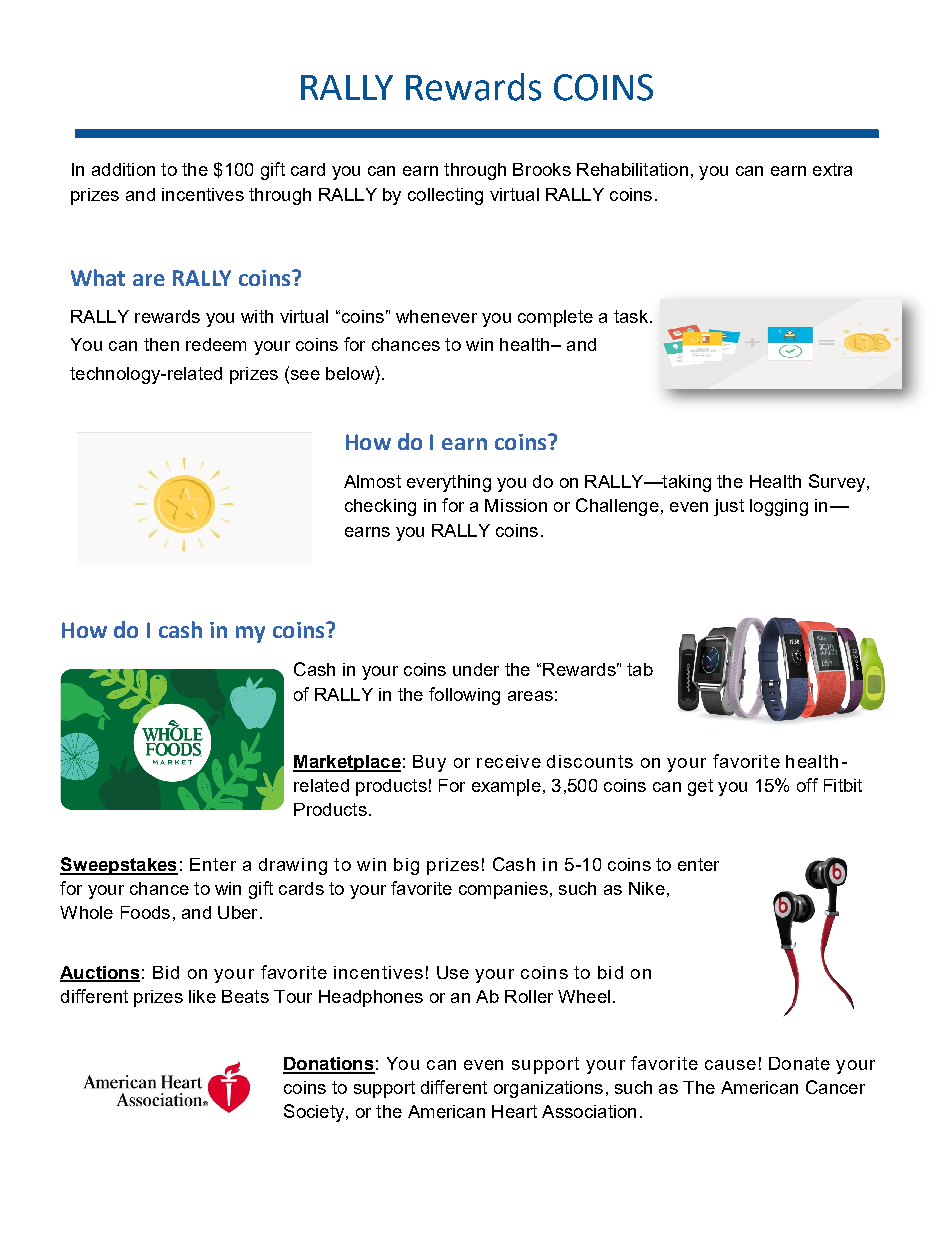 This page has height=1233, width=952. I want to click on then, so click(161, 344).
